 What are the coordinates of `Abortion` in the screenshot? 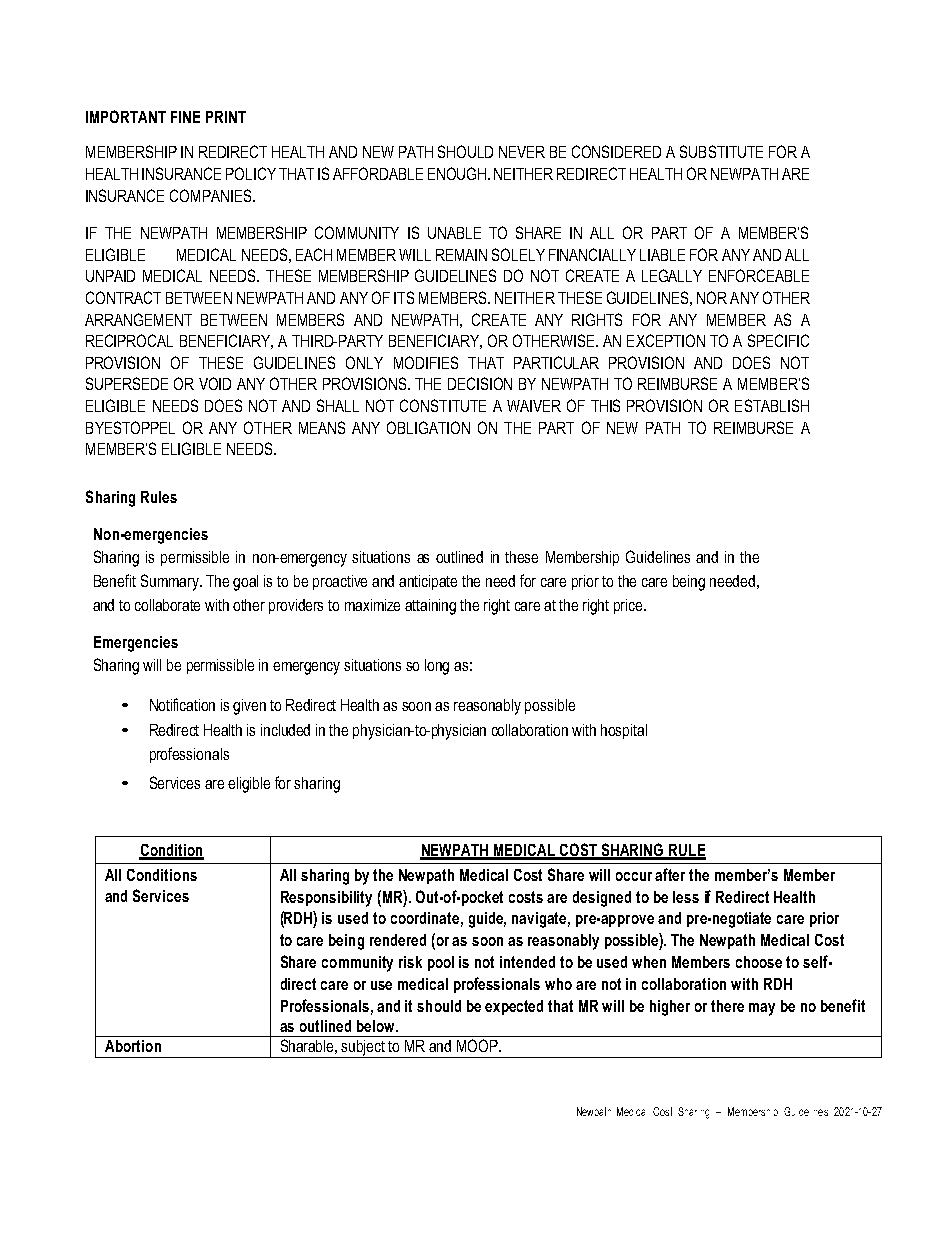 It's located at (133, 1046).
